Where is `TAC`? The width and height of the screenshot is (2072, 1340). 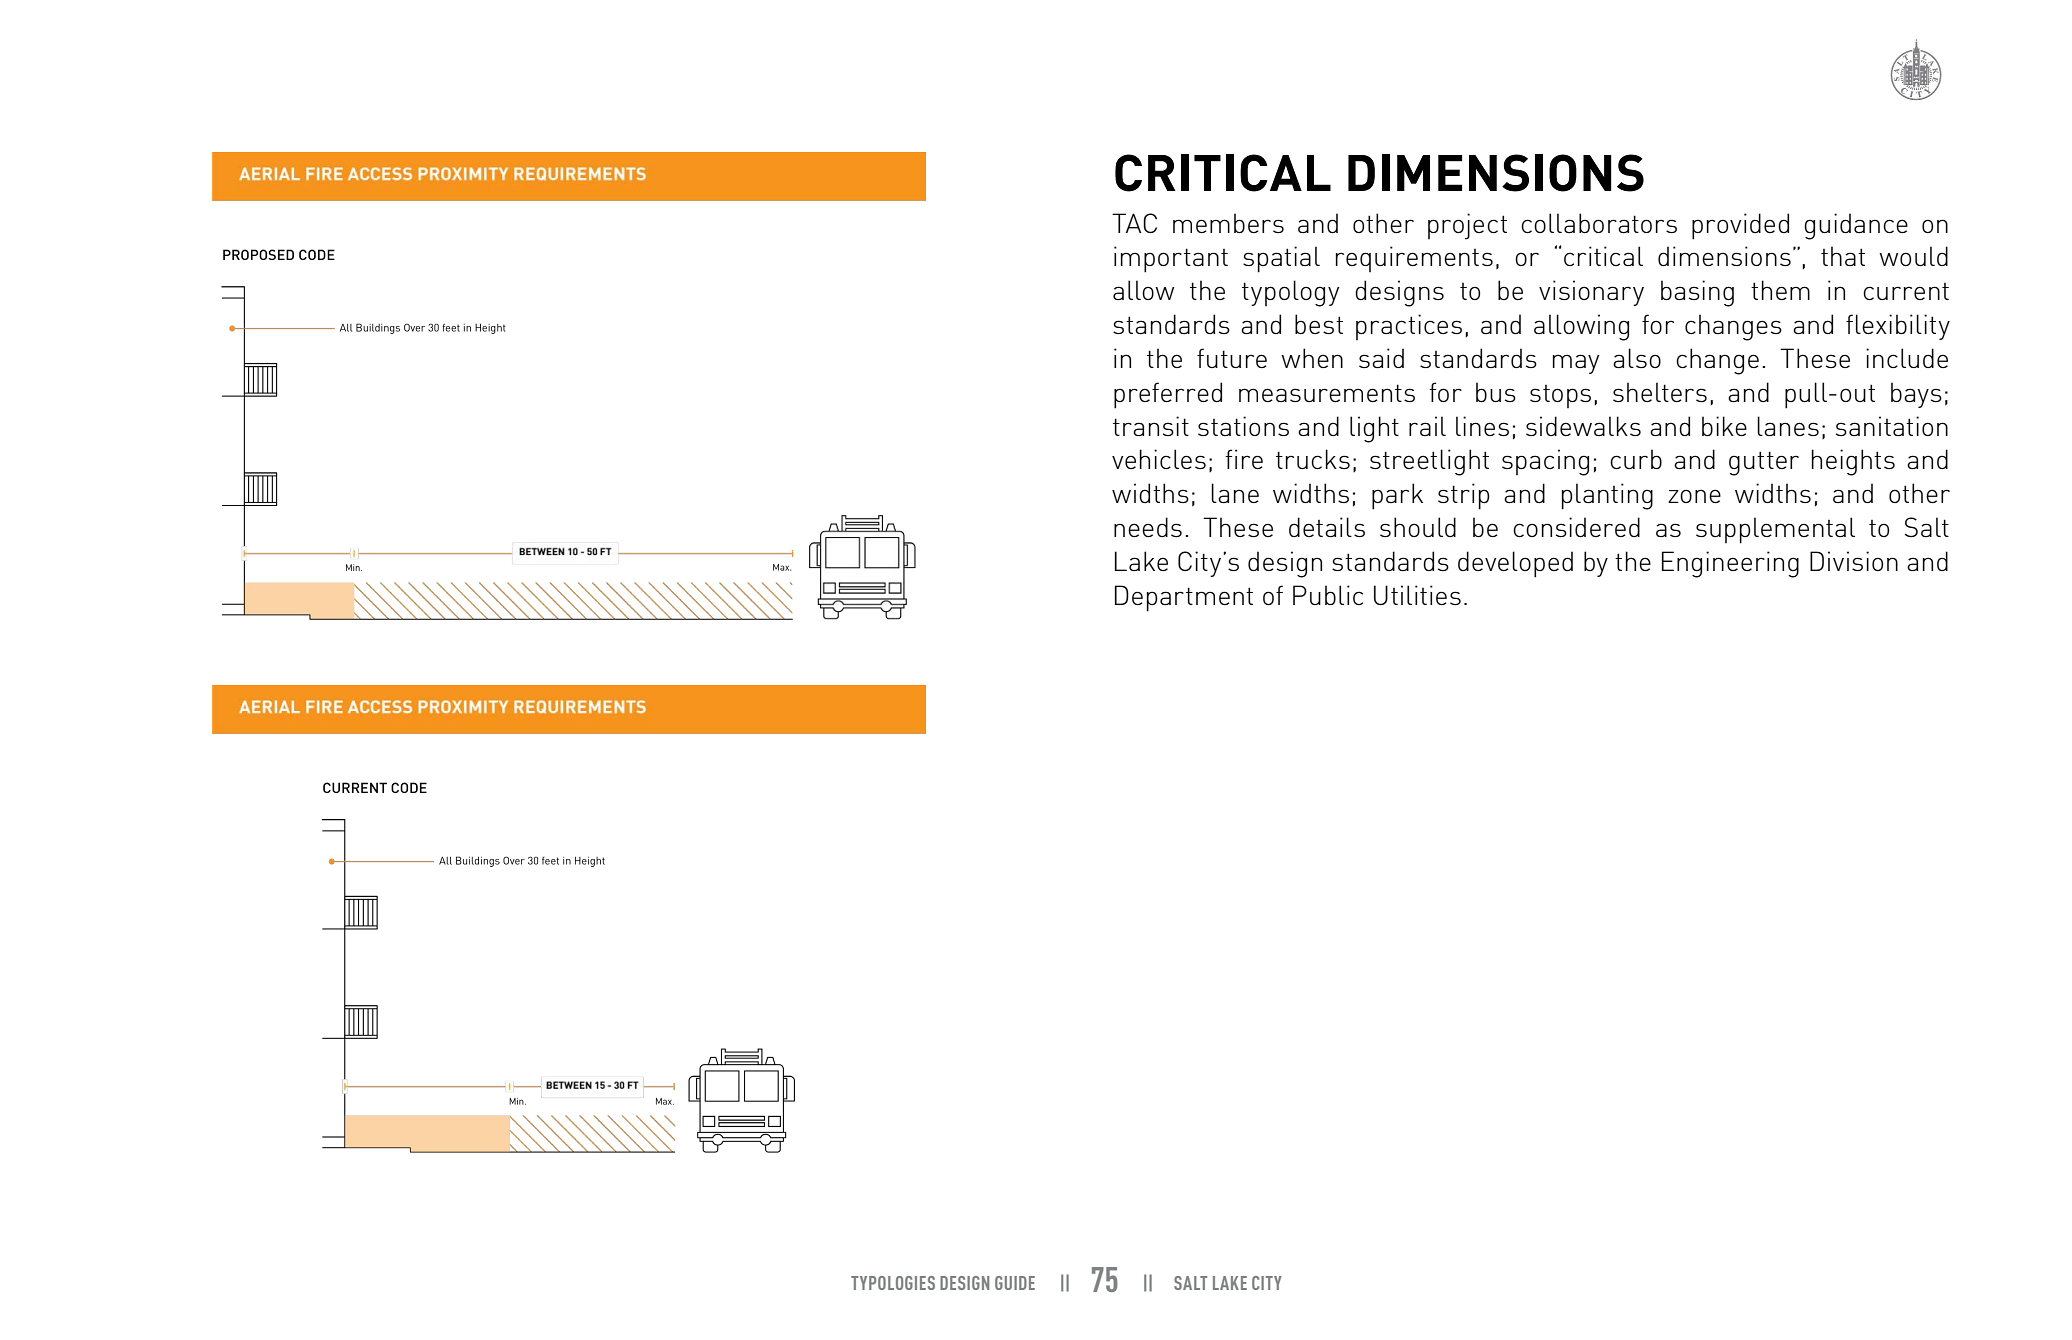 TAC is located at coordinates (1134, 223).
